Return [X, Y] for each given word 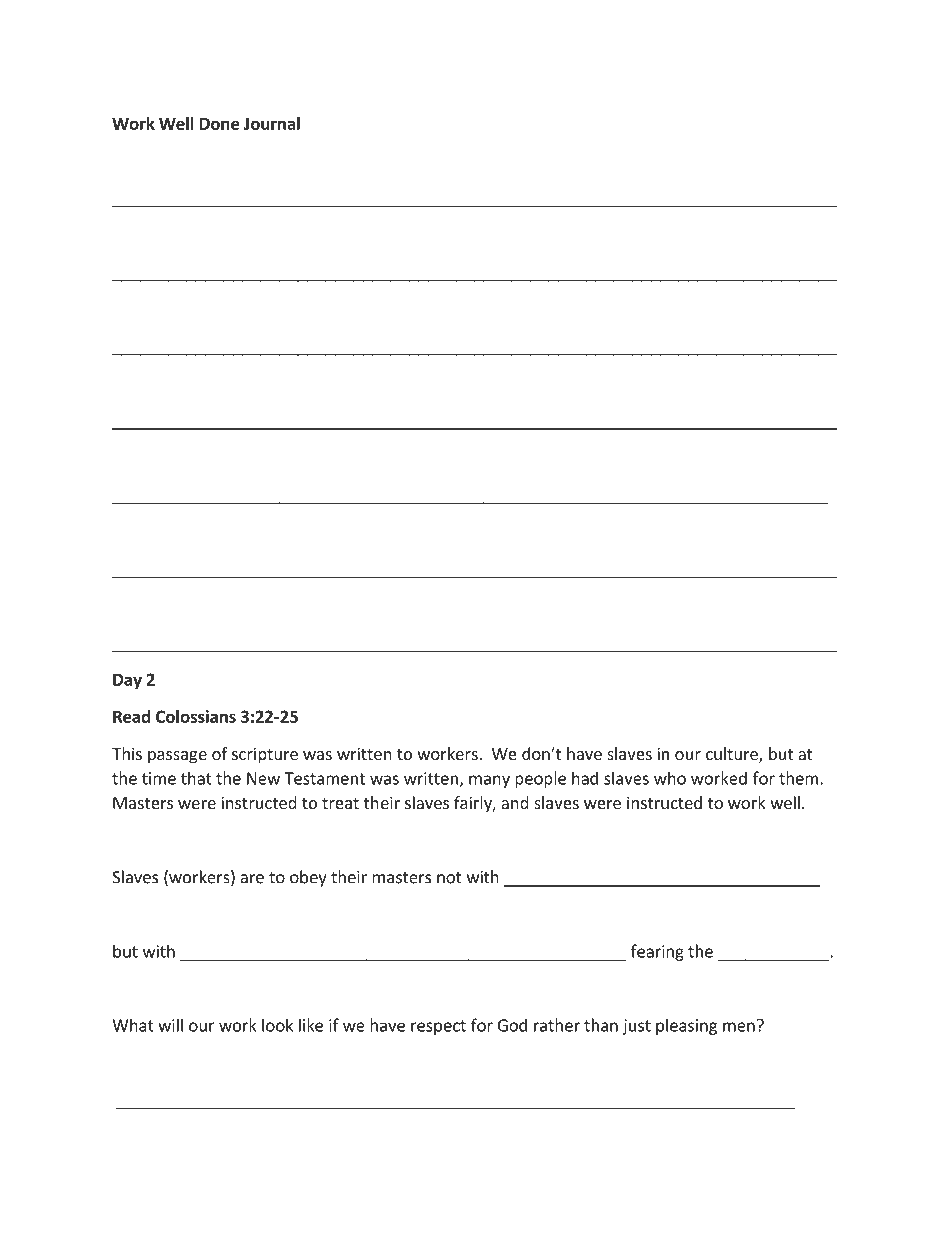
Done [220, 124]
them [798, 778]
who [670, 778]
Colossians [196, 716]
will [170, 1025]
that [196, 778]
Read [131, 716]
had [585, 778]
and [515, 802]
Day [127, 681]
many [489, 781]
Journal [272, 123]
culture [733, 755]
